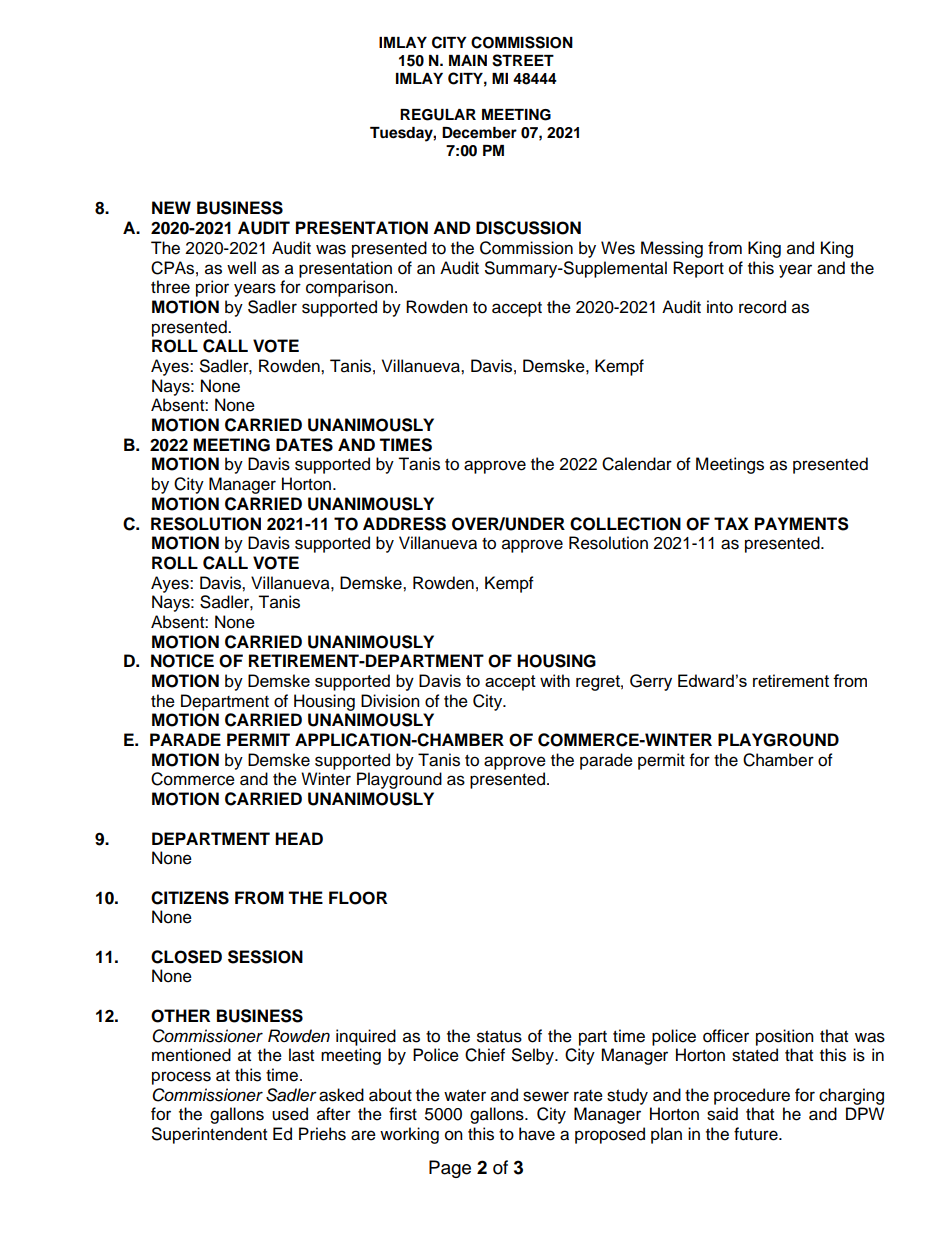 Image resolution: width=952 pixels, height=1233 pixels. I want to click on PAYMENTS, so click(802, 524).
